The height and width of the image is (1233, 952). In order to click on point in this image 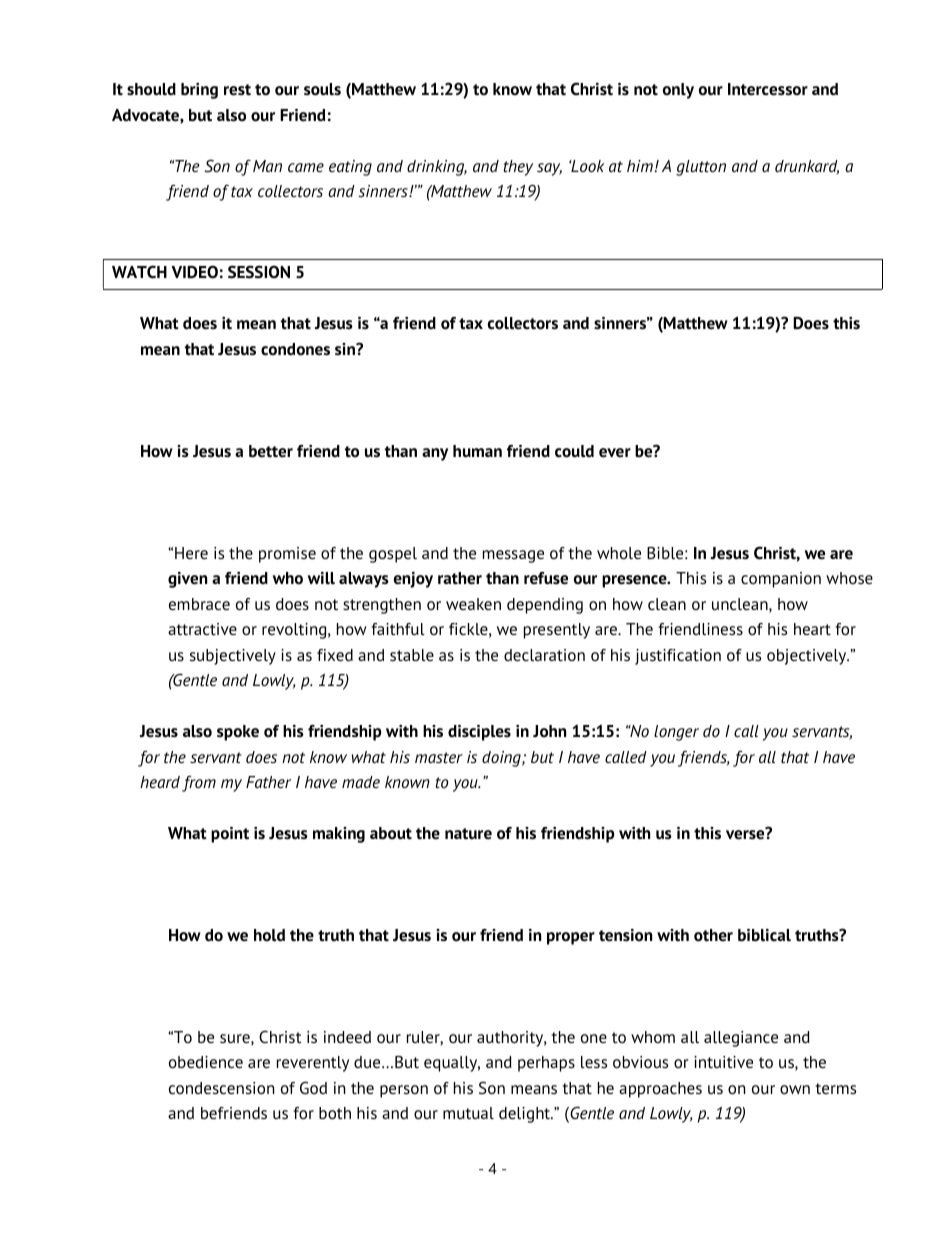, I will do `click(230, 835)`.
